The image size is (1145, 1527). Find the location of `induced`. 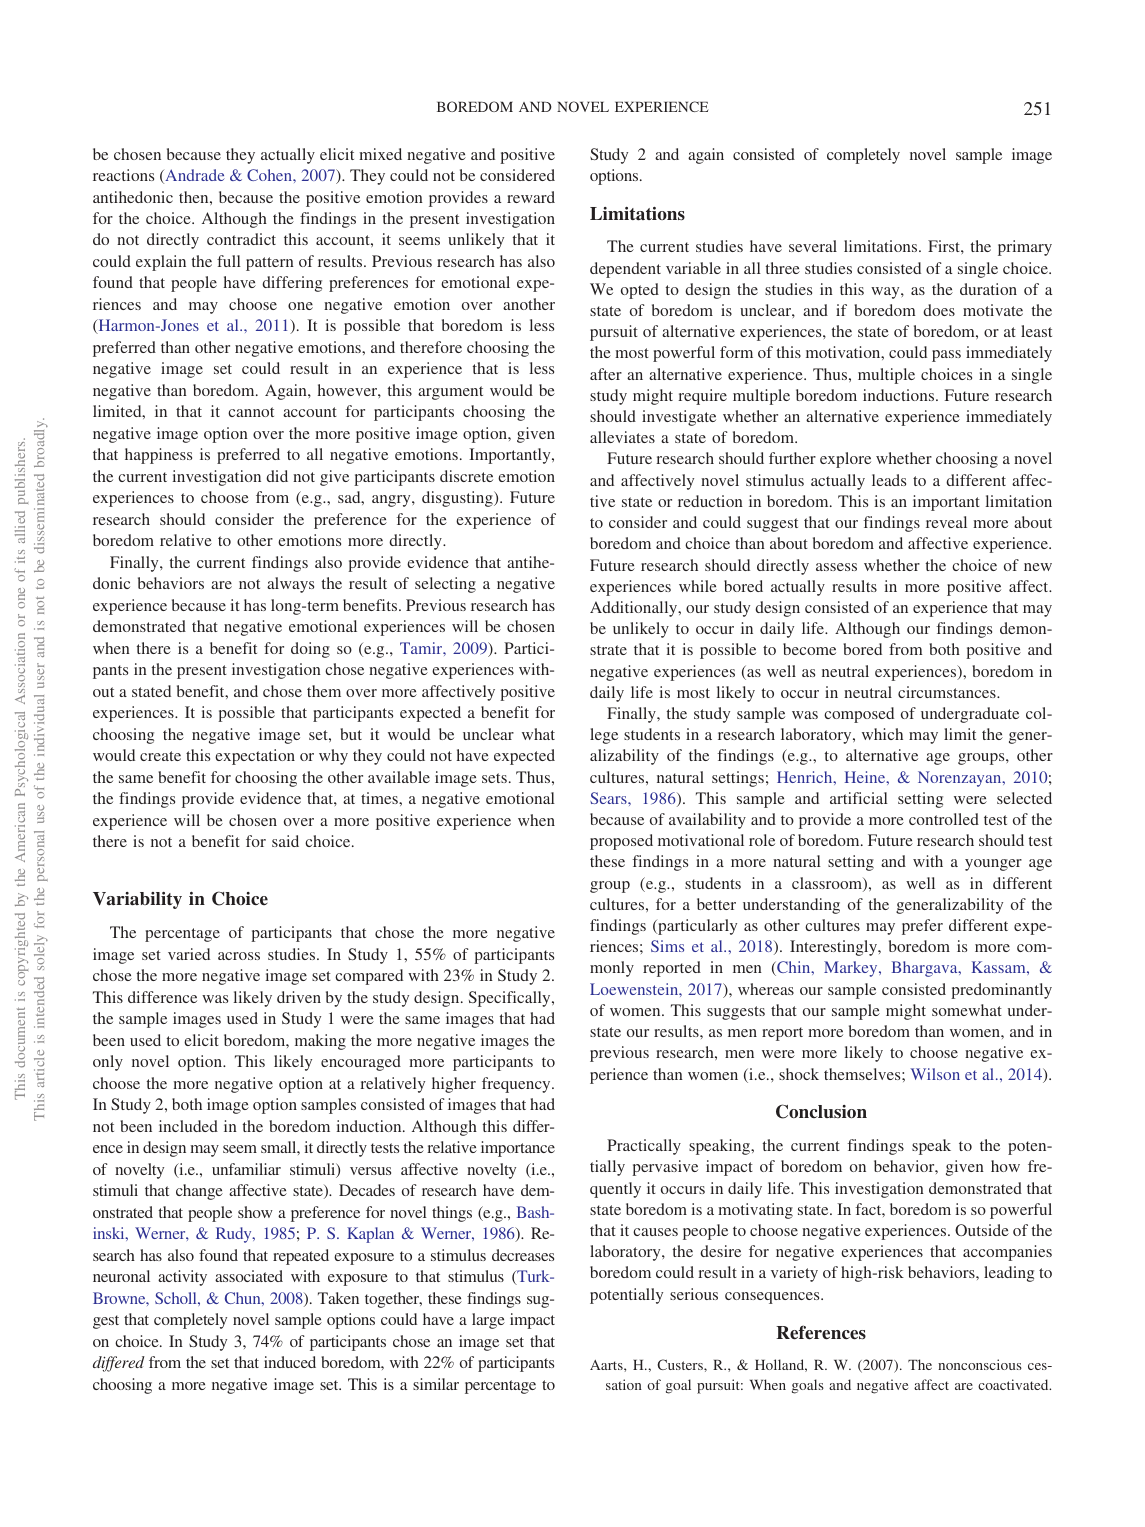

induced is located at coordinates (290, 1362).
